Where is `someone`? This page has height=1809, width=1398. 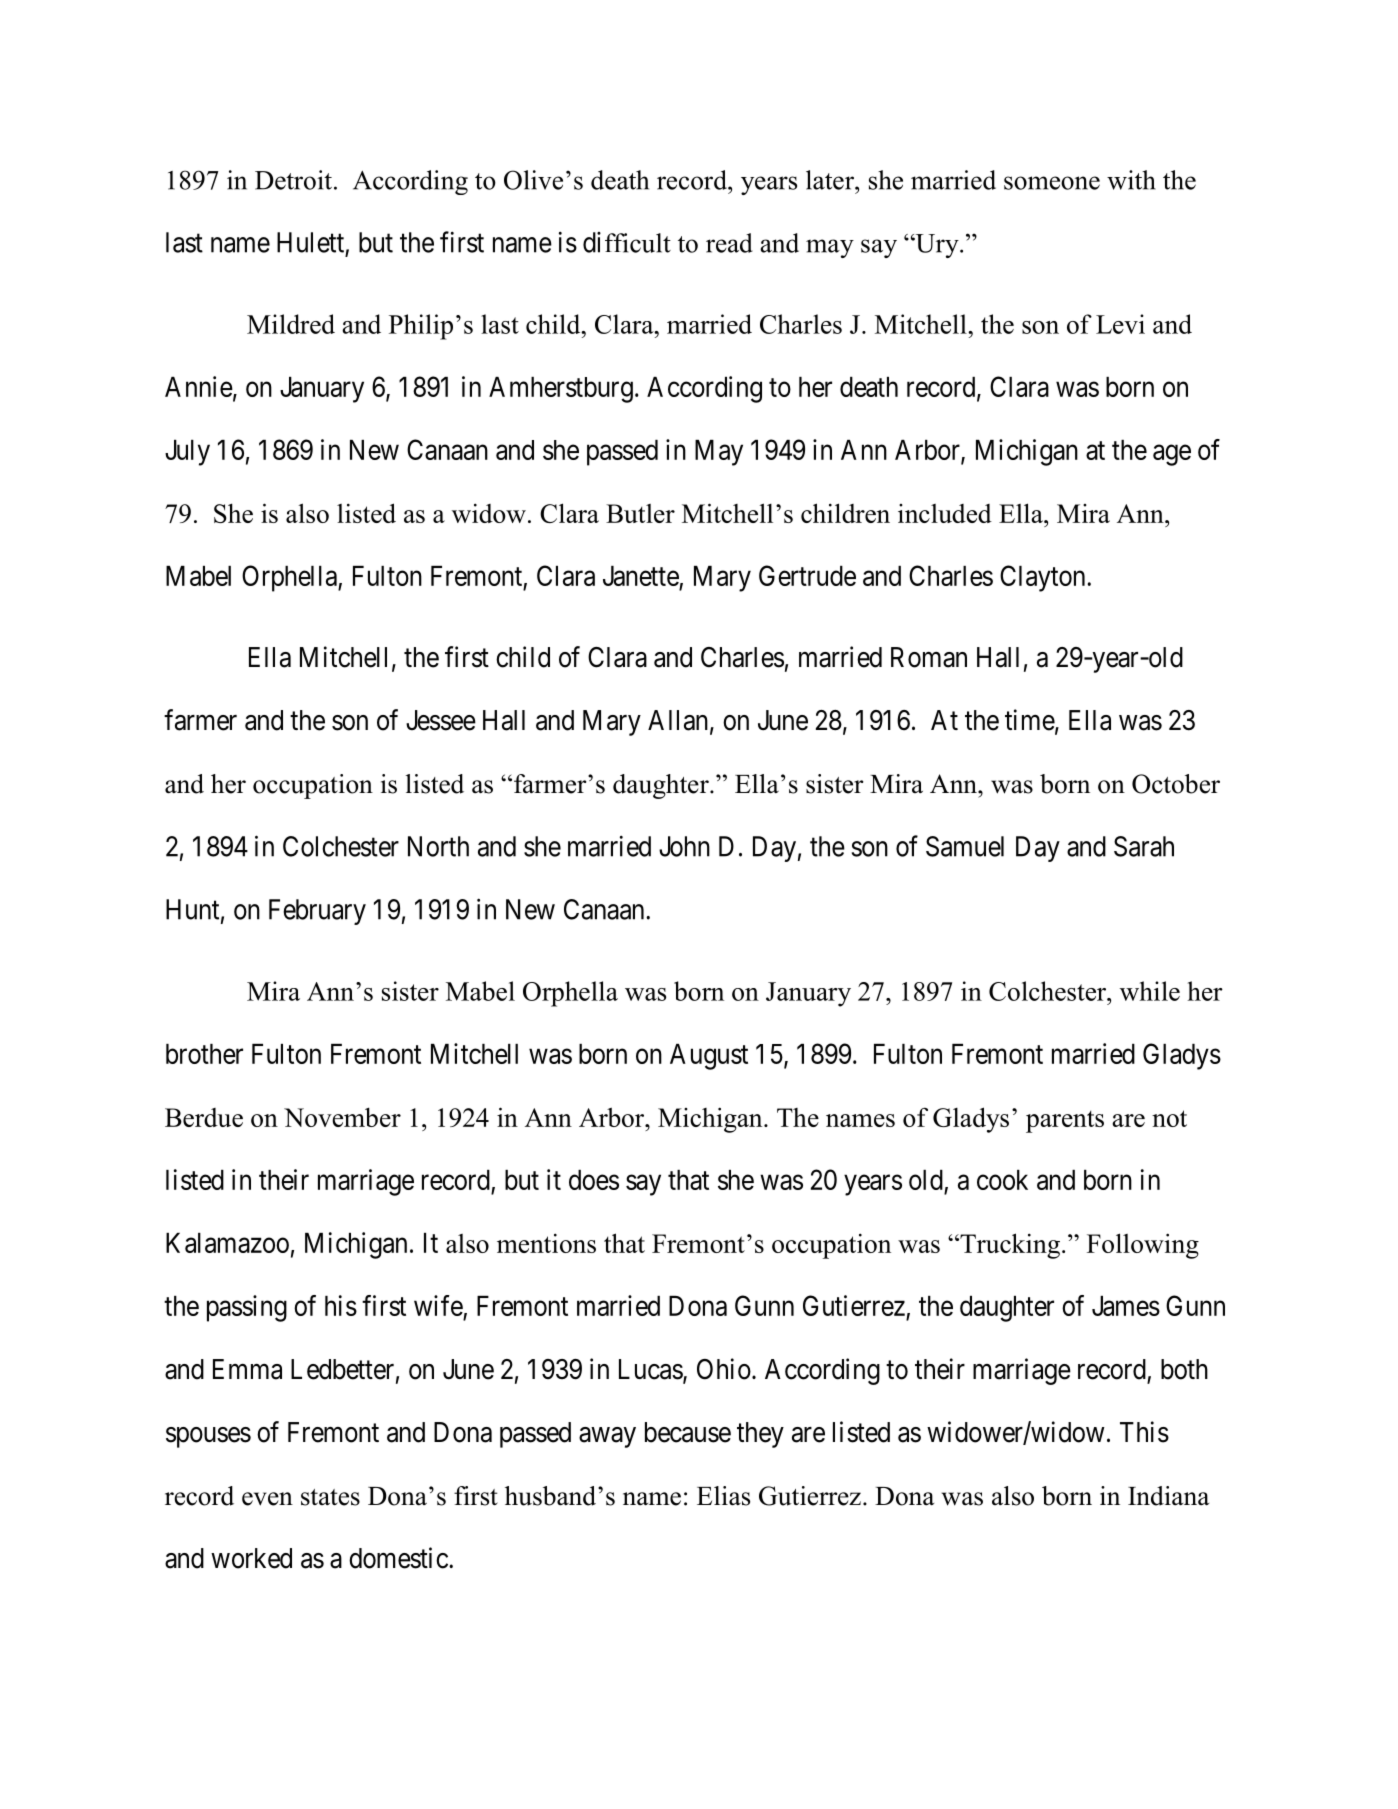 someone is located at coordinates (1052, 183).
